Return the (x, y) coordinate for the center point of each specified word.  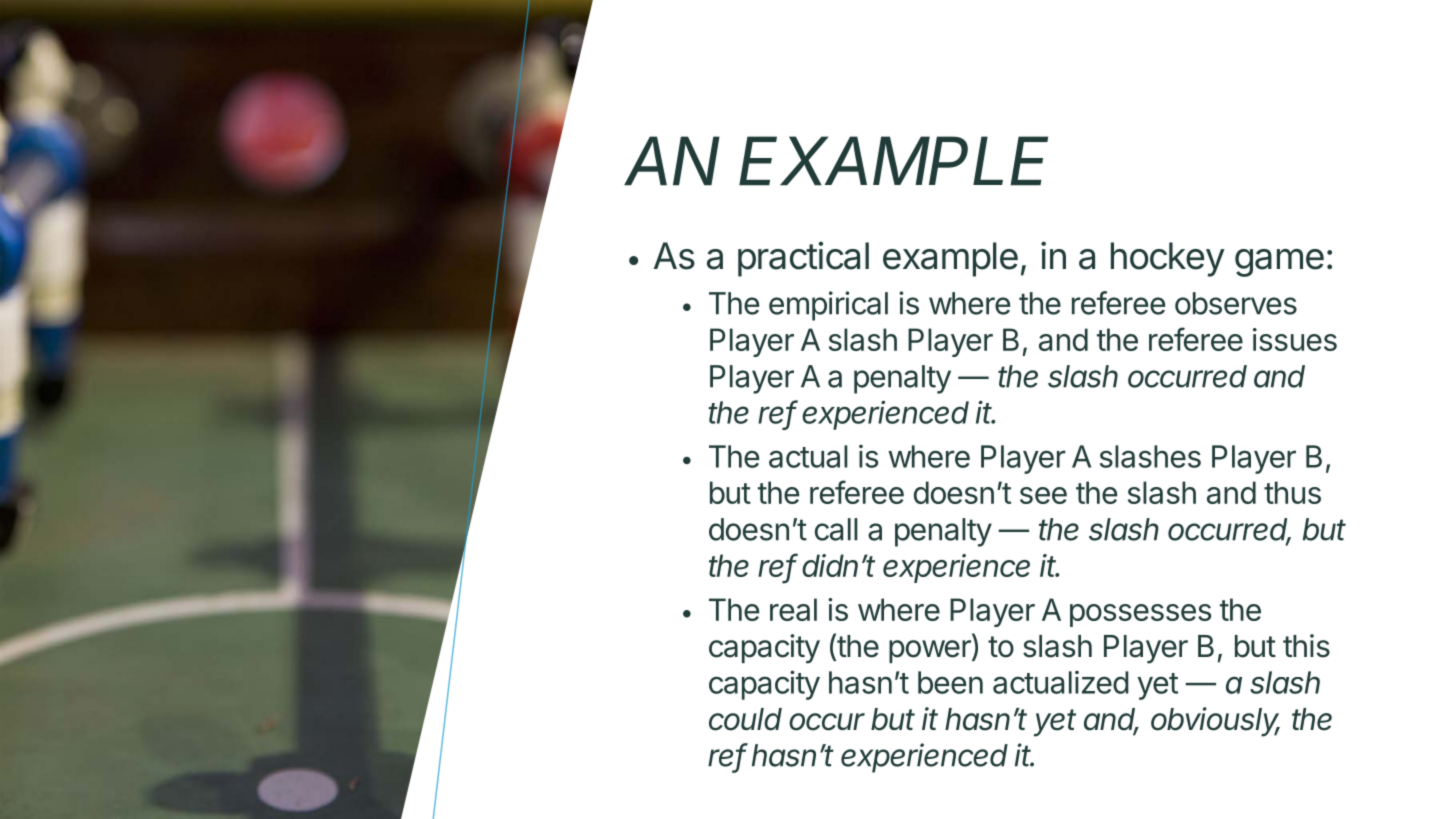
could (745, 719)
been (950, 682)
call (836, 529)
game (1279, 263)
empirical (828, 306)
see (1043, 495)
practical (803, 259)
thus (1292, 492)
